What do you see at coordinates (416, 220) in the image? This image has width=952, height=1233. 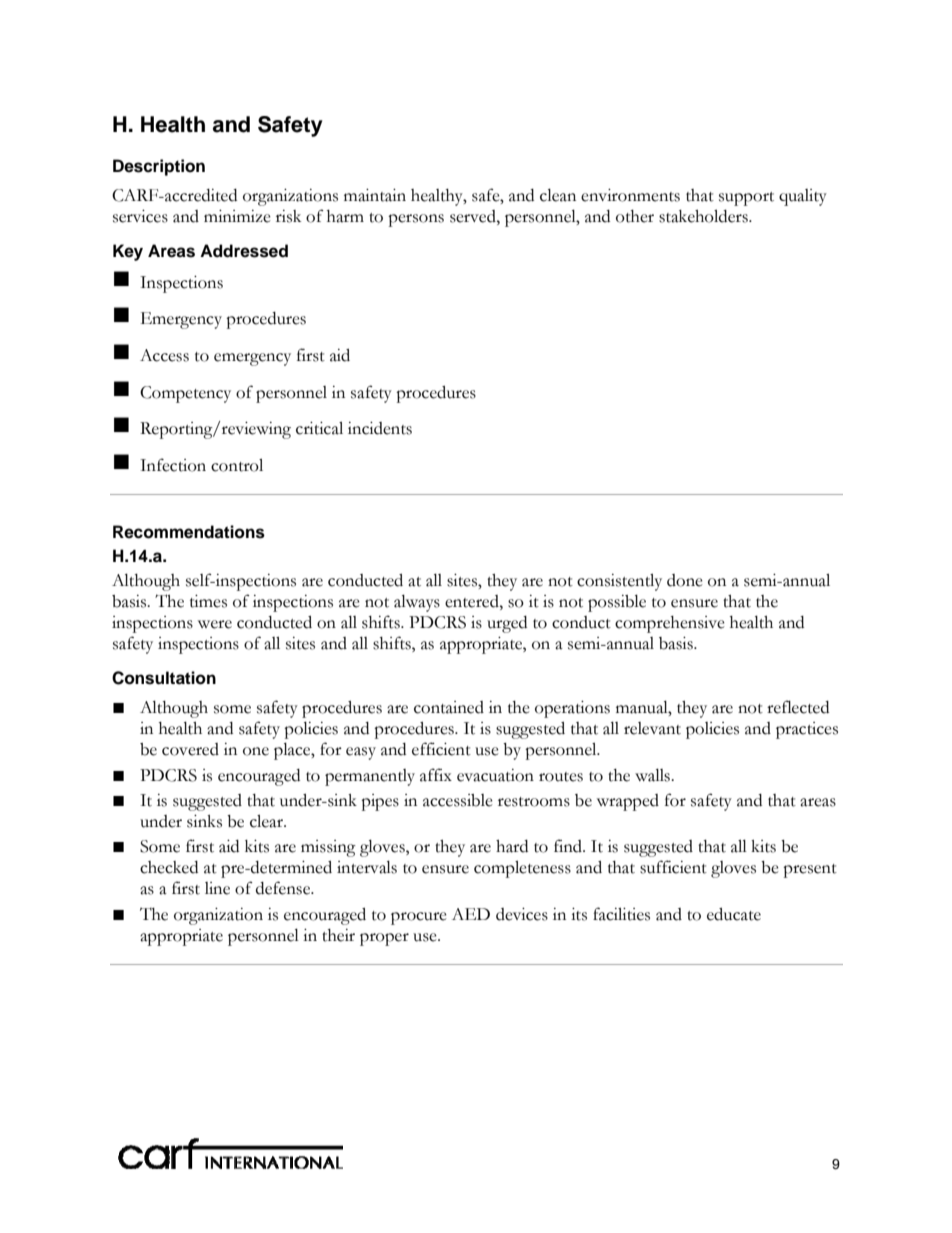 I see `persons` at bounding box center [416, 220].
